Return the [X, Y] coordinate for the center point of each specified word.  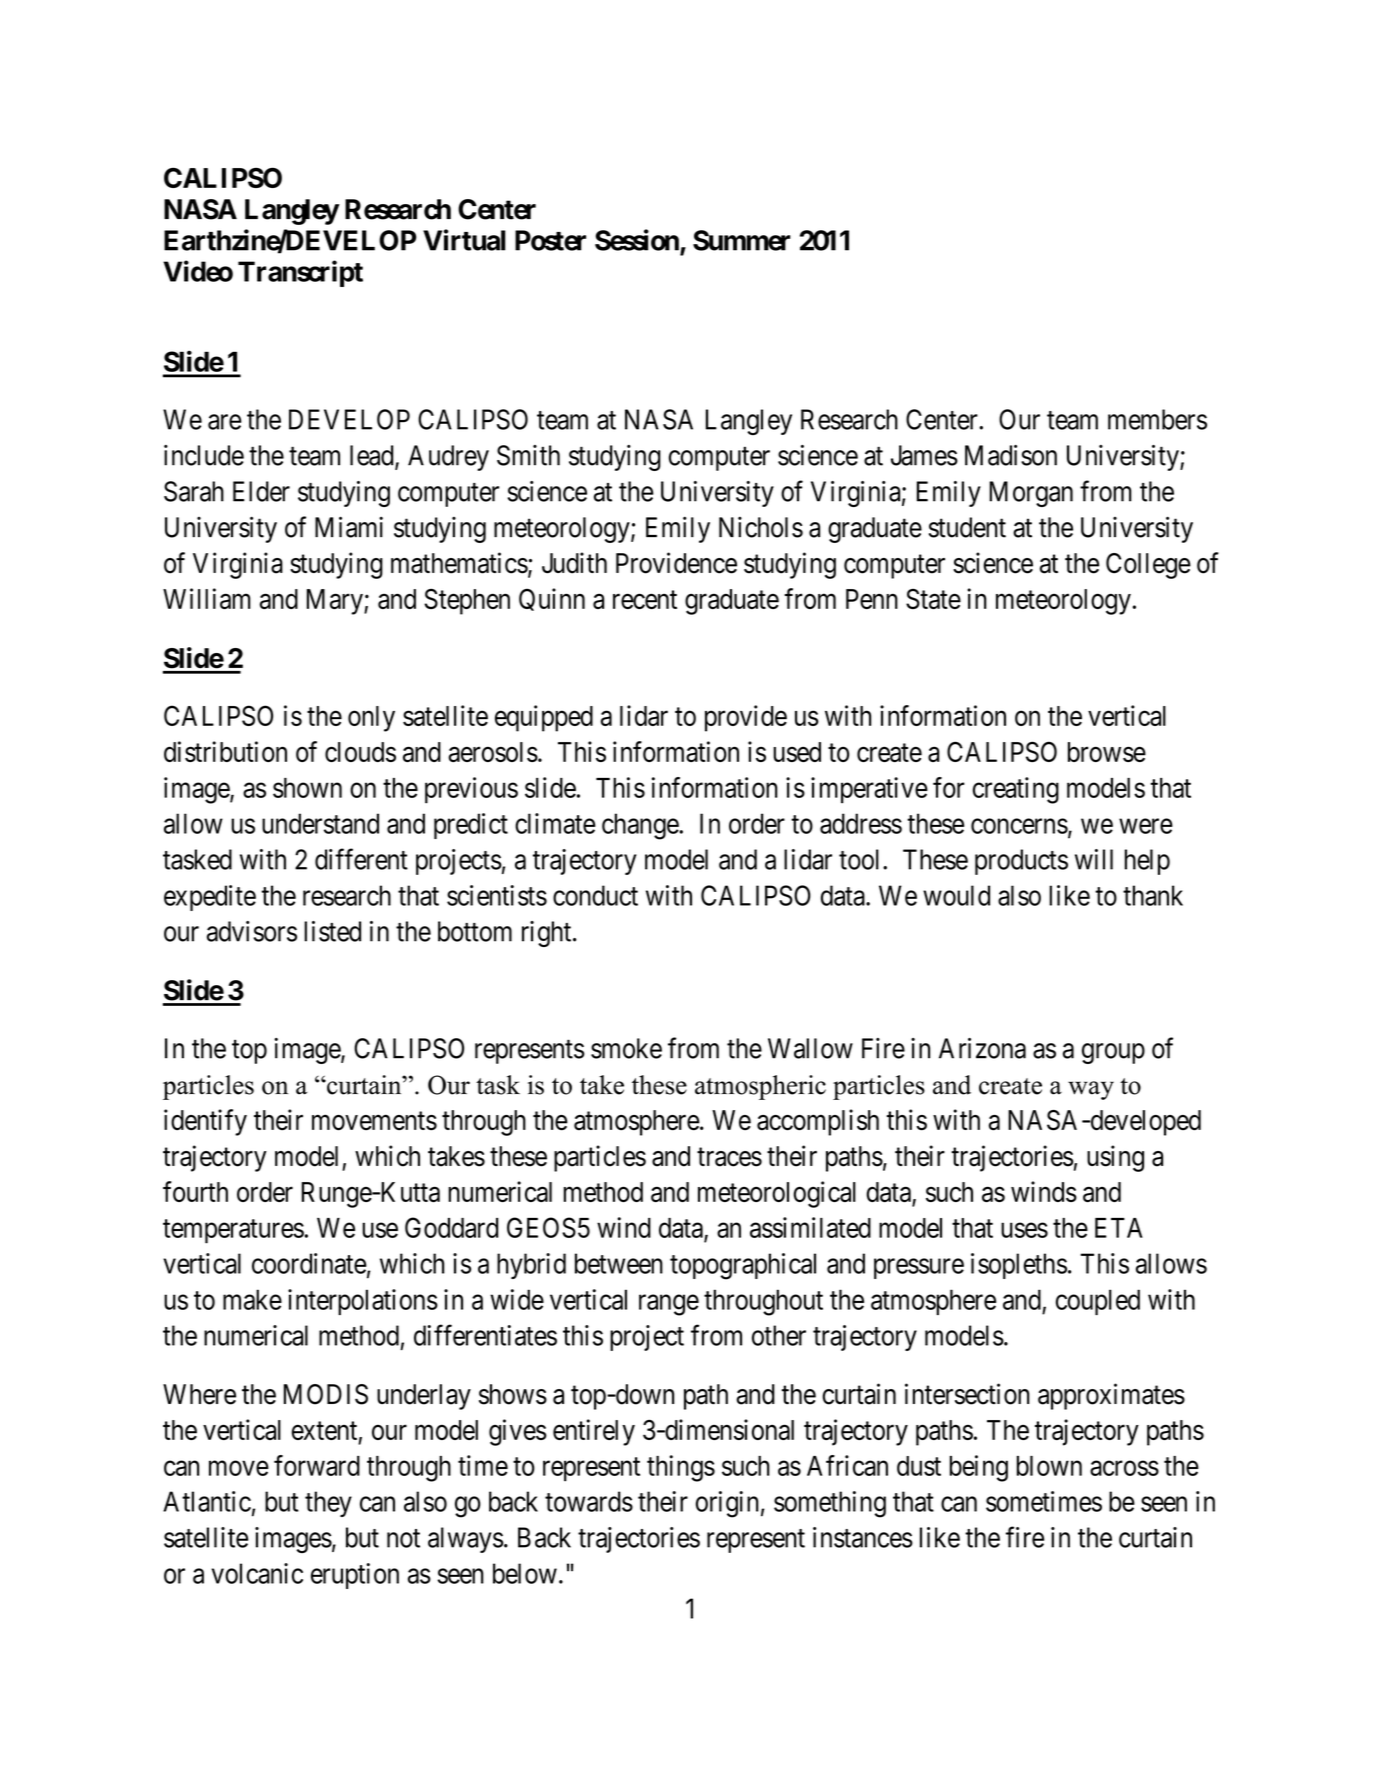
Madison [1011, 455]
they [328, 1504]
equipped [544, 718]
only [371, 719]
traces [729, 1157]
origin [727, 1504]
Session [638, 241]
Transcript [300, 273]
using [1115, 1158]
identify [205, 1122]
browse [1107, 752]
